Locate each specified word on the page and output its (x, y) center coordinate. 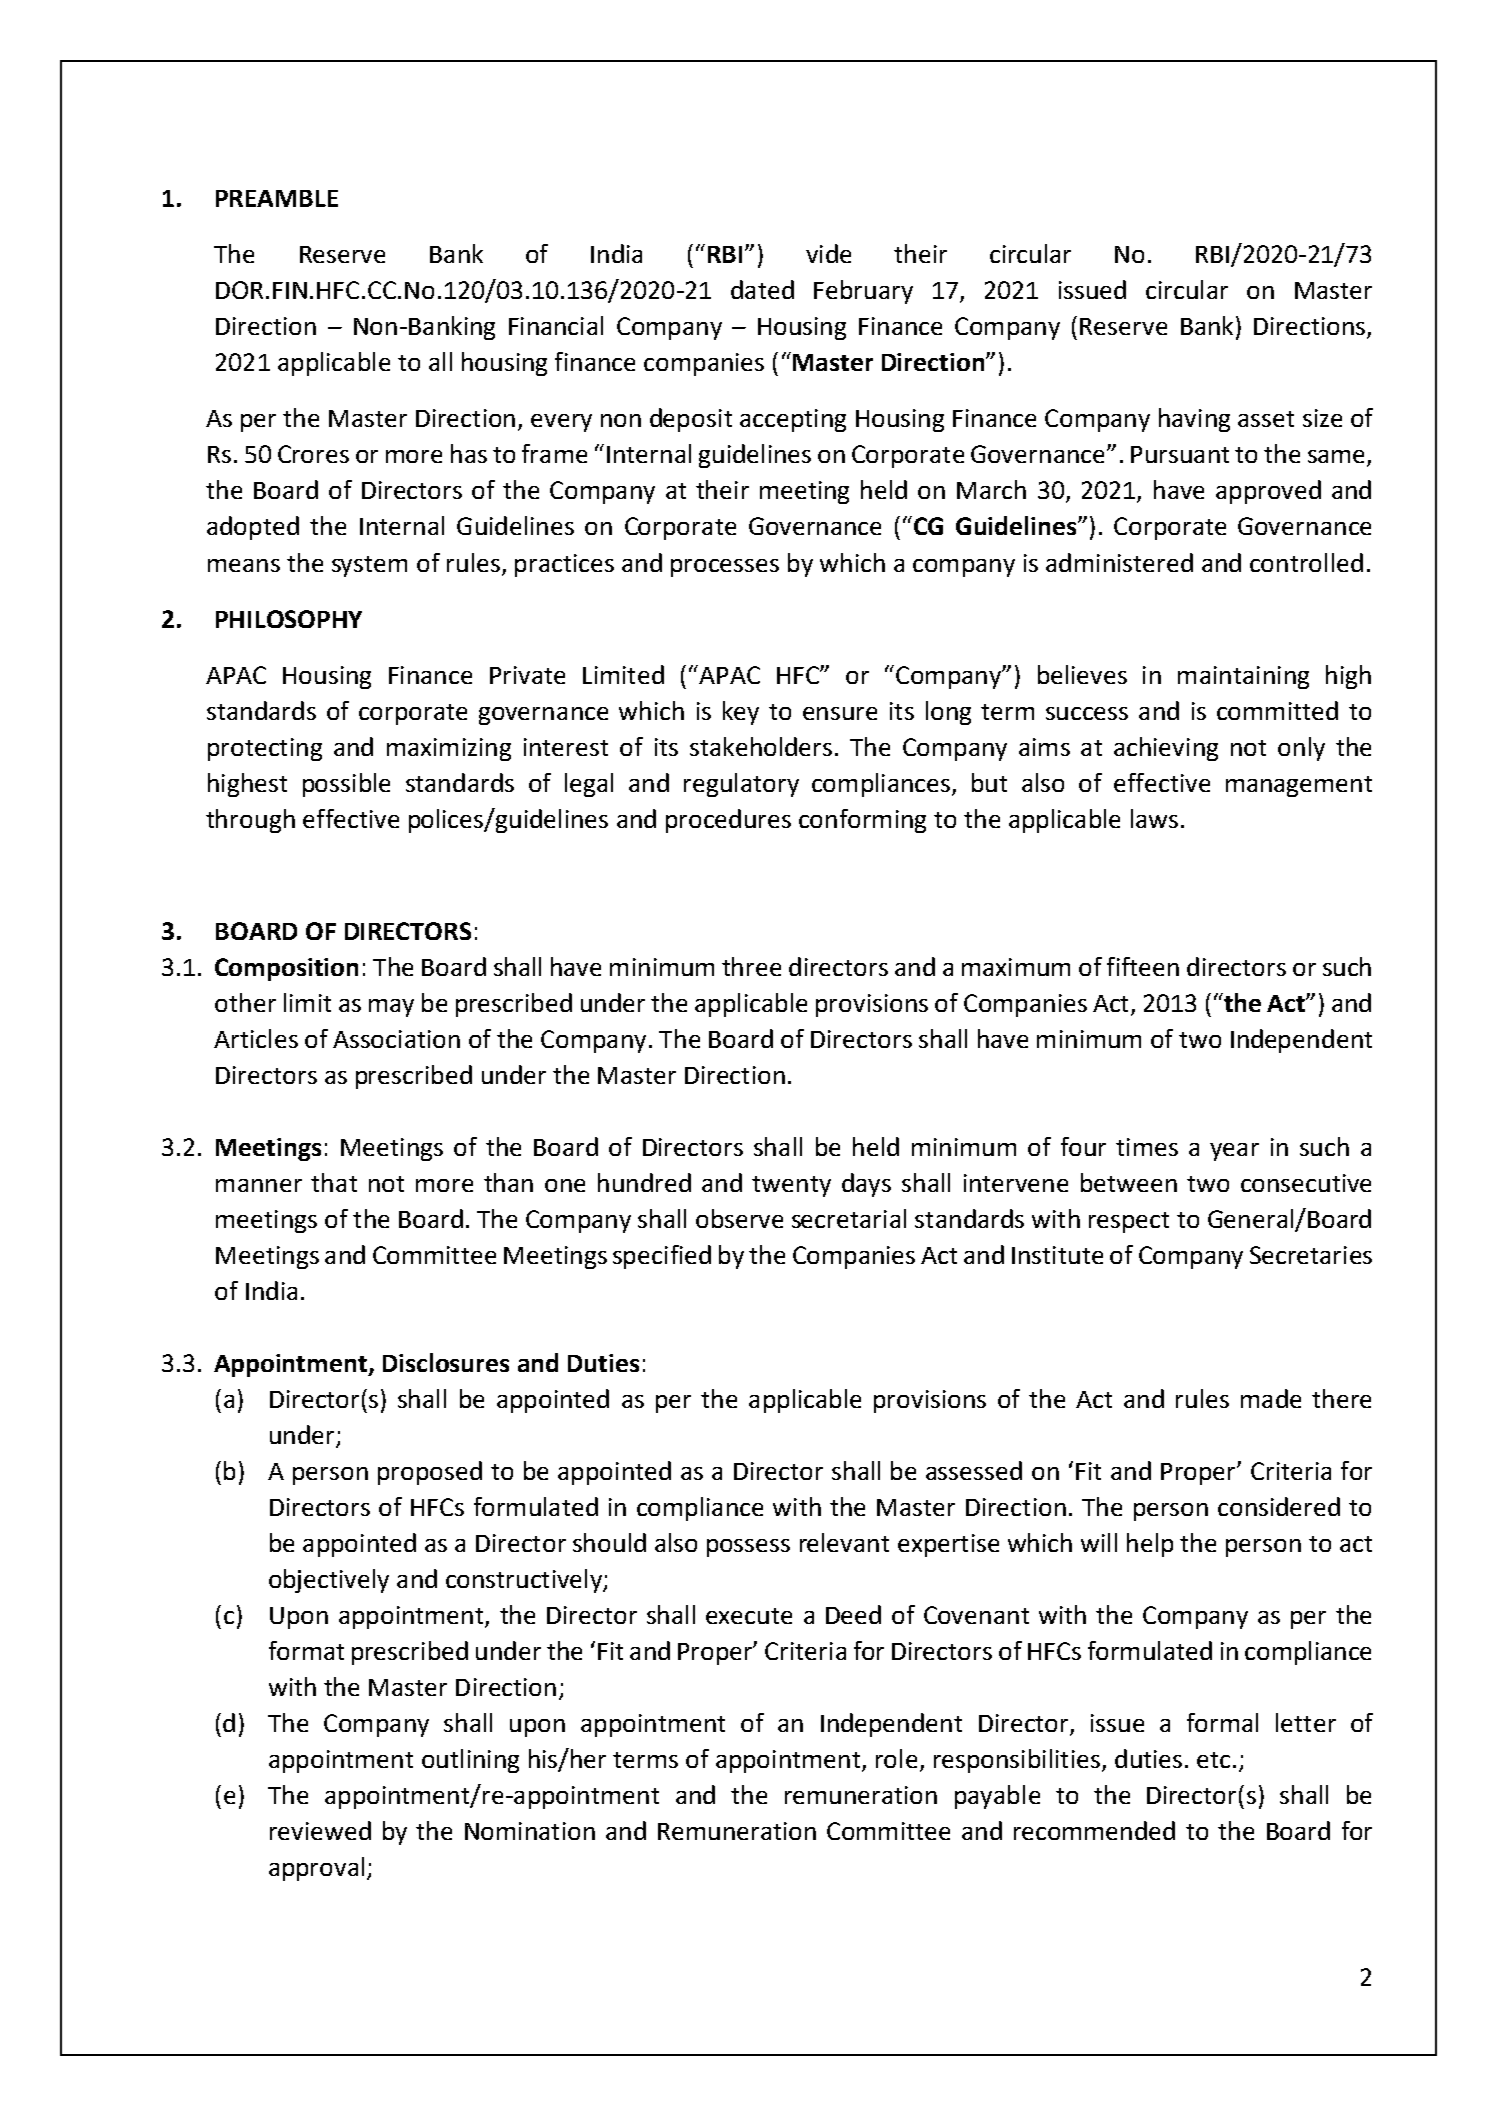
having (1194, 420)
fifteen (1143, 966)
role (896, 1758)
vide (828, 253)
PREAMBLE (277, 198)
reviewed (320, 1830)
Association (396, 1039)
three (751, 966)
